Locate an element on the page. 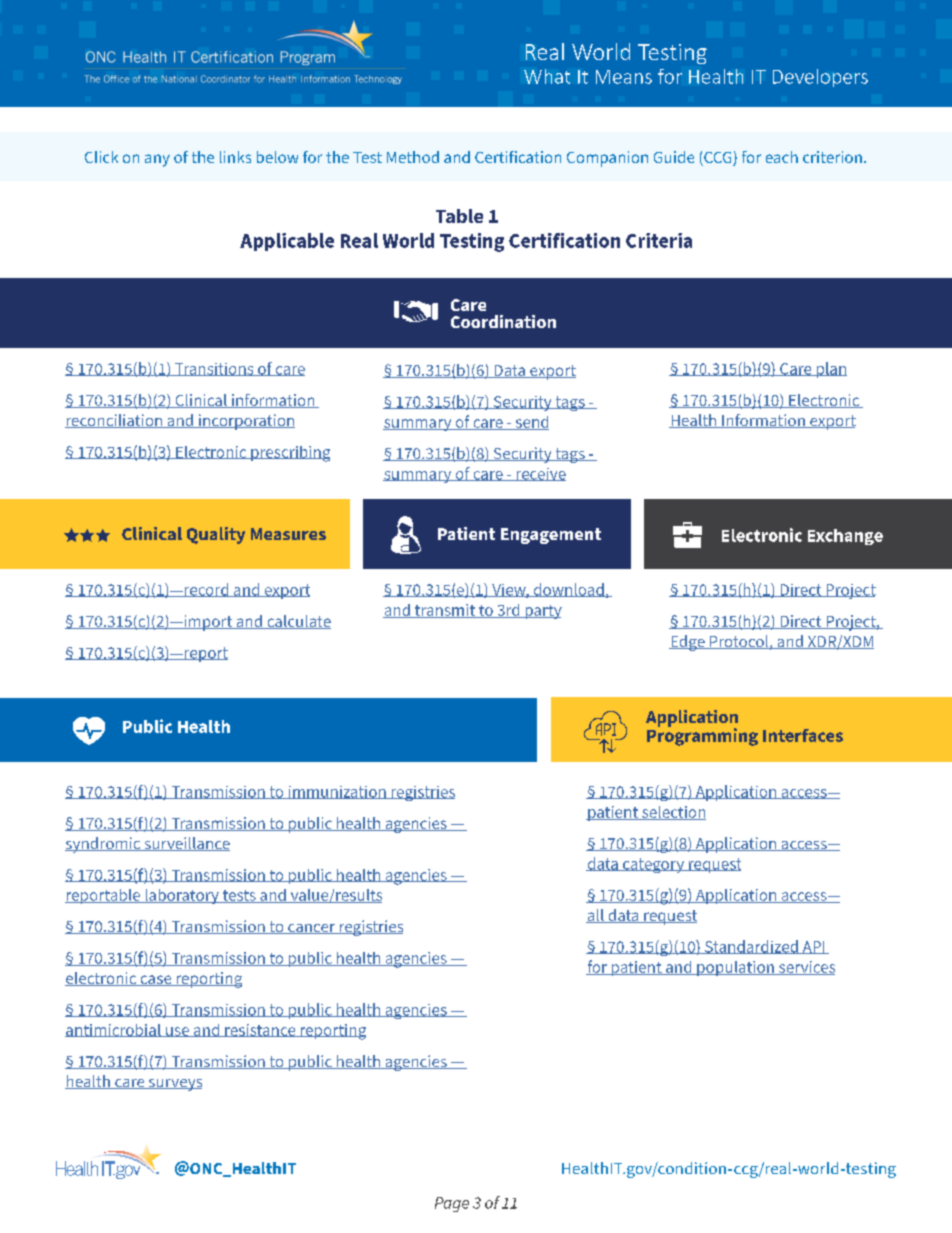  population is located at coordinates (735, 968).
